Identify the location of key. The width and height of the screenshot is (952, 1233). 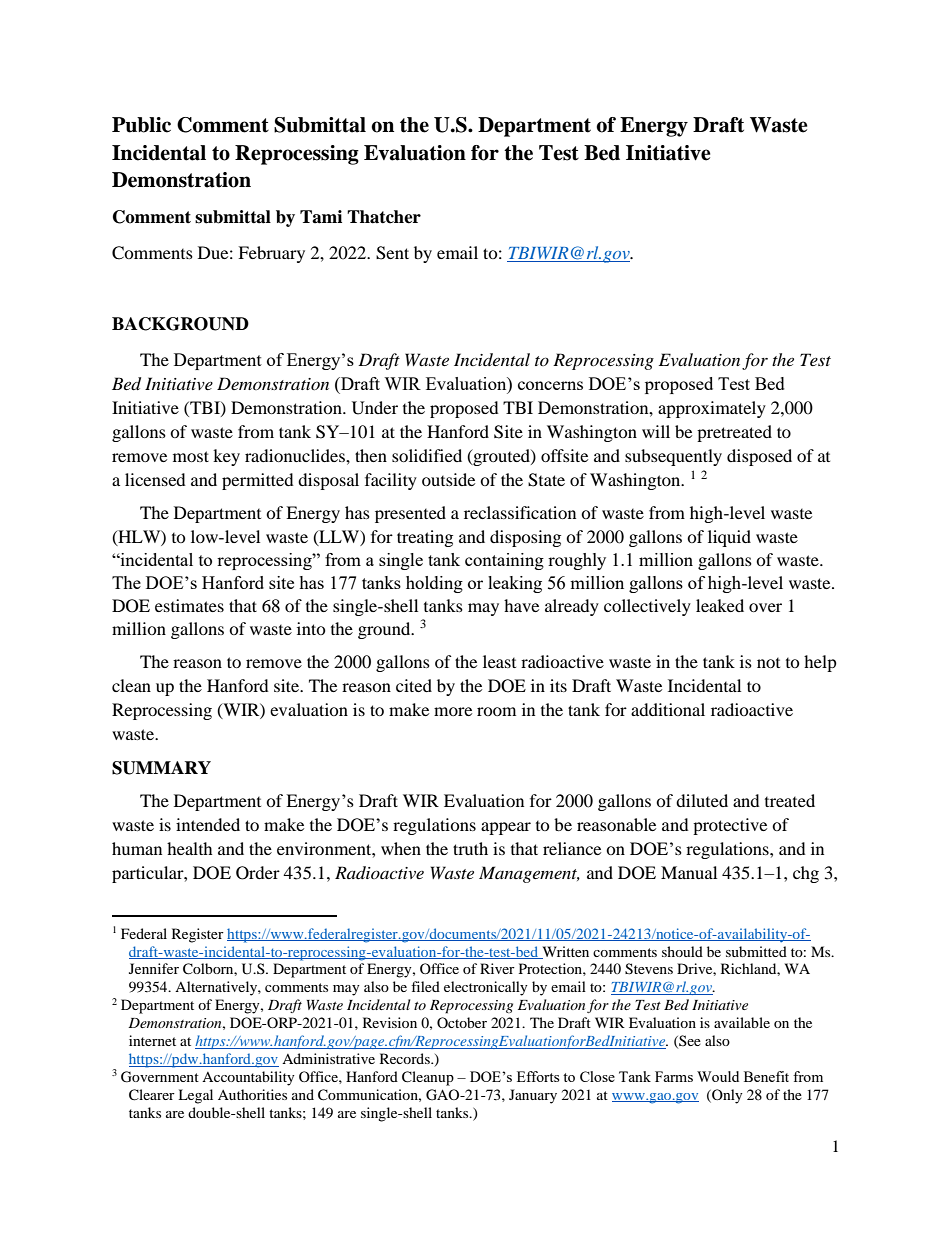
(226, 457).
